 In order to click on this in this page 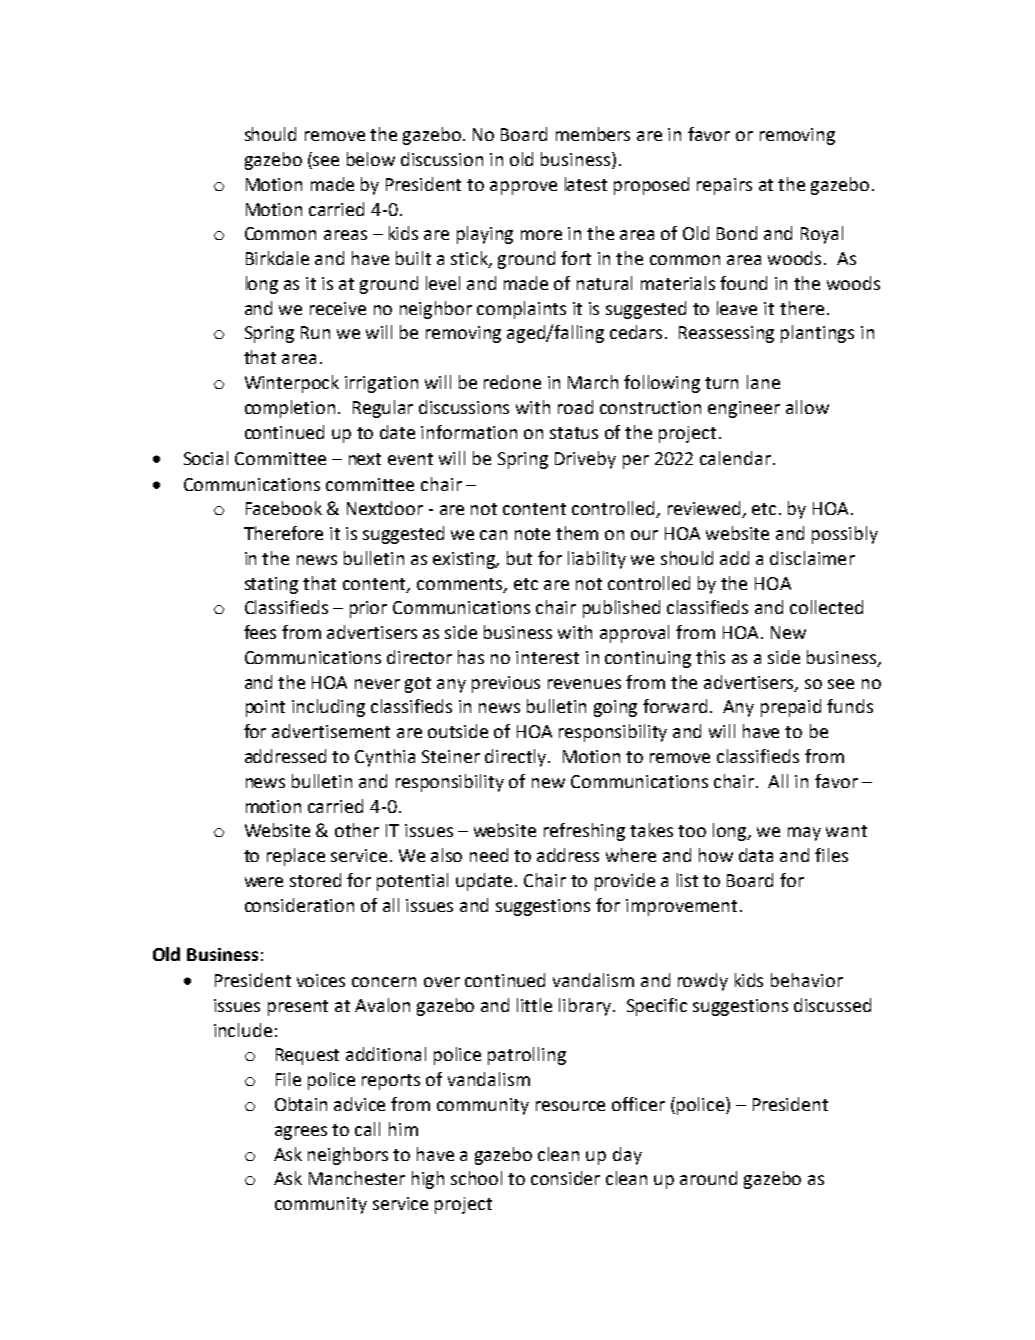, I will do `click(710, 657)`.
